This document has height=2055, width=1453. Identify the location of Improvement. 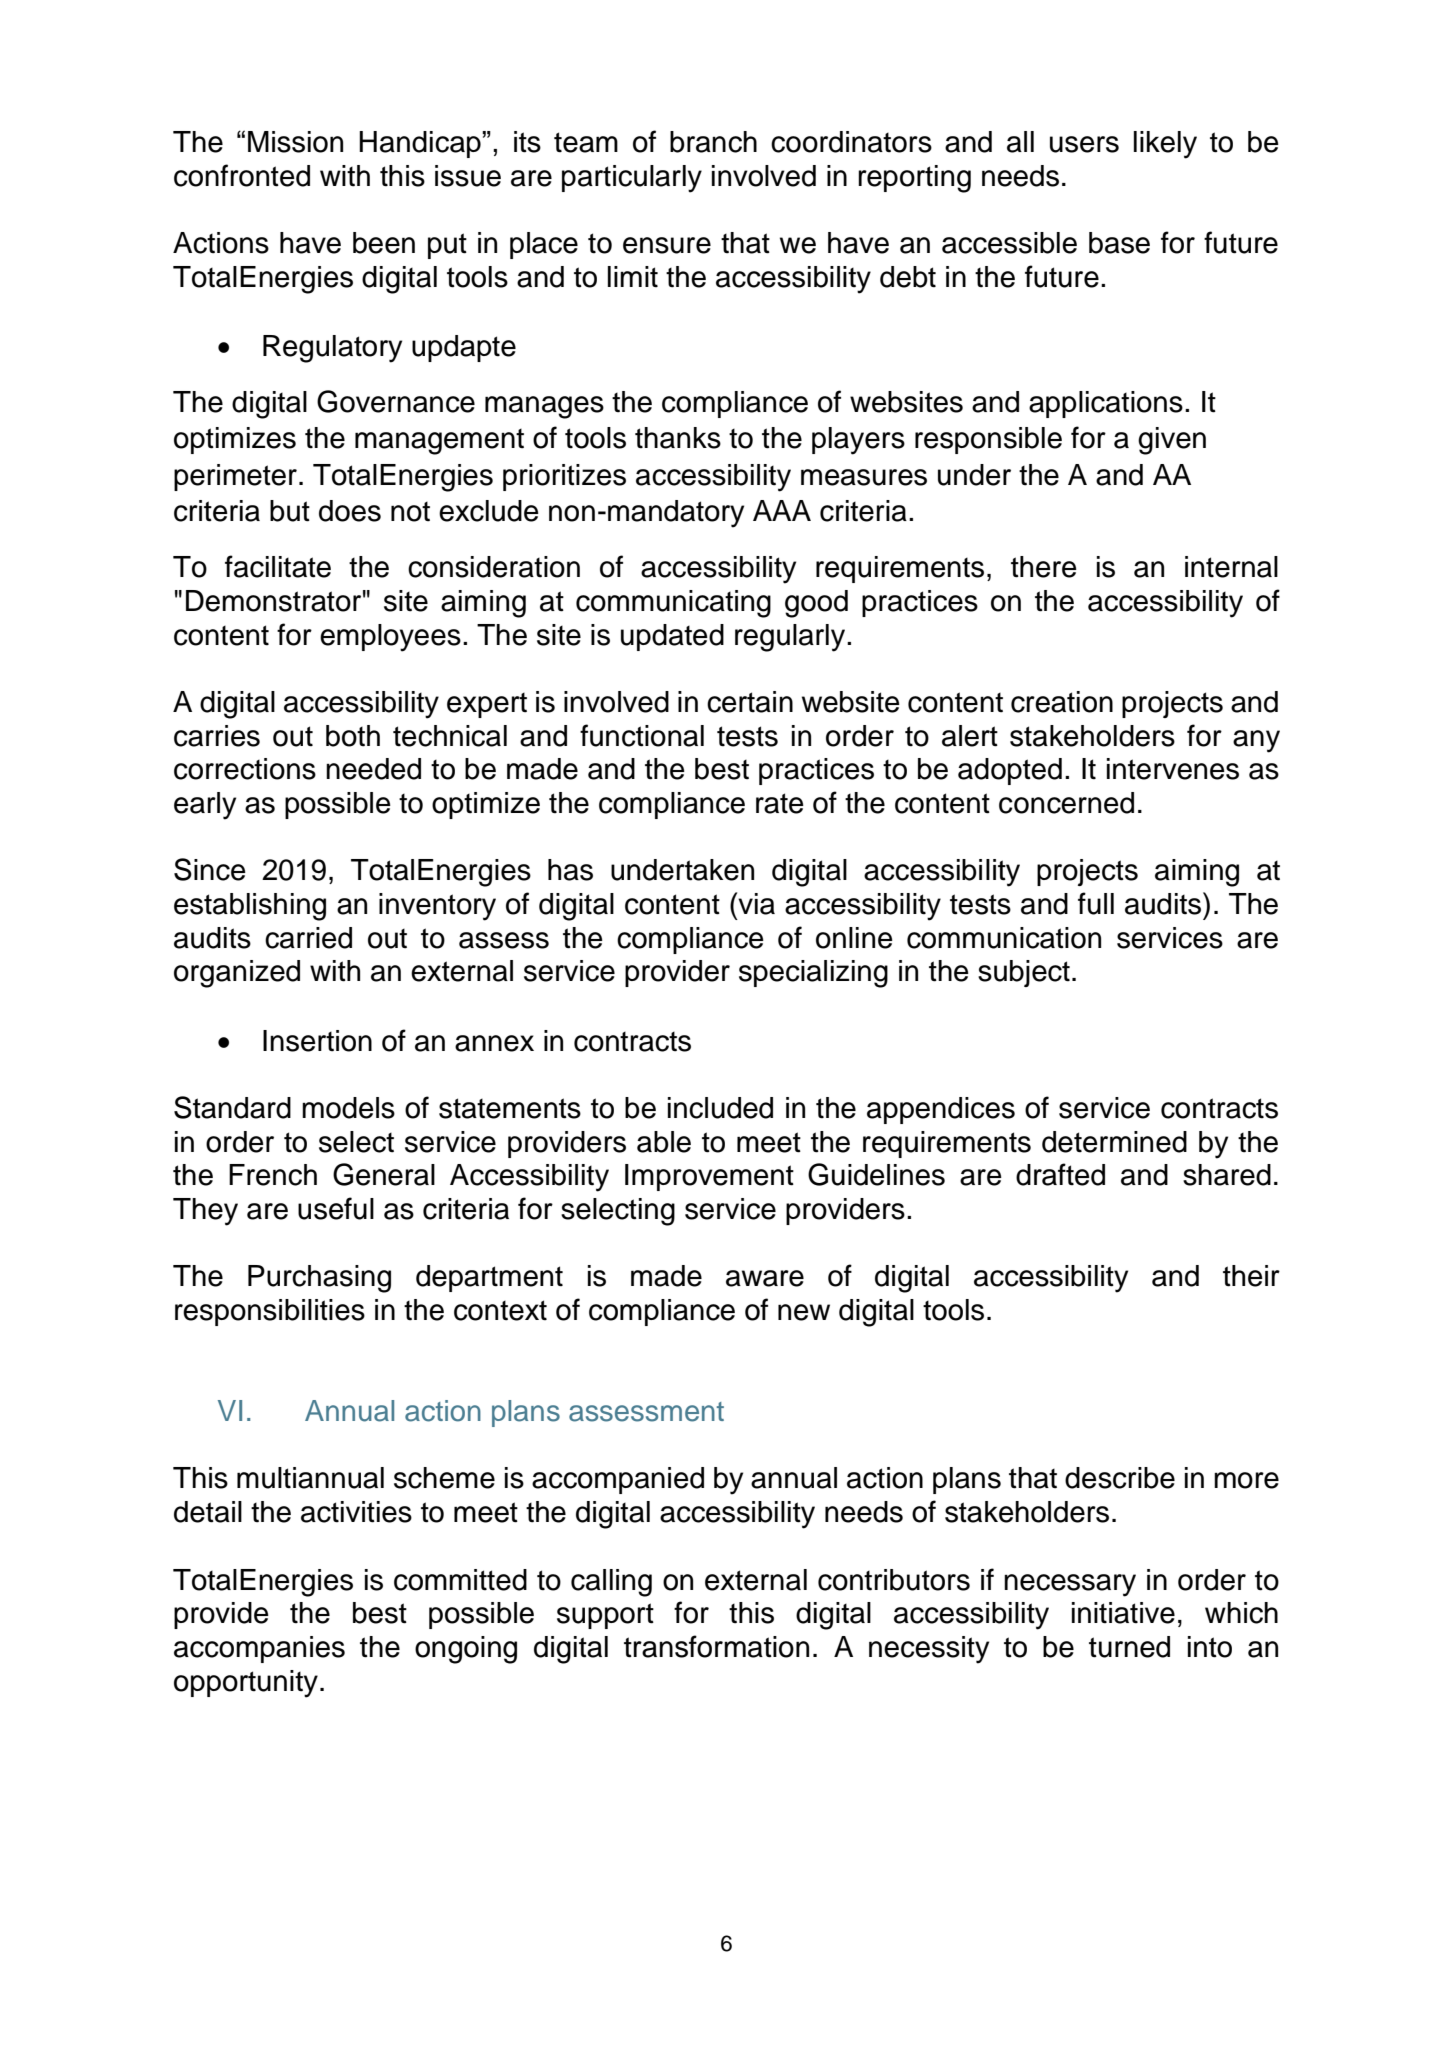
(709, 1177).
